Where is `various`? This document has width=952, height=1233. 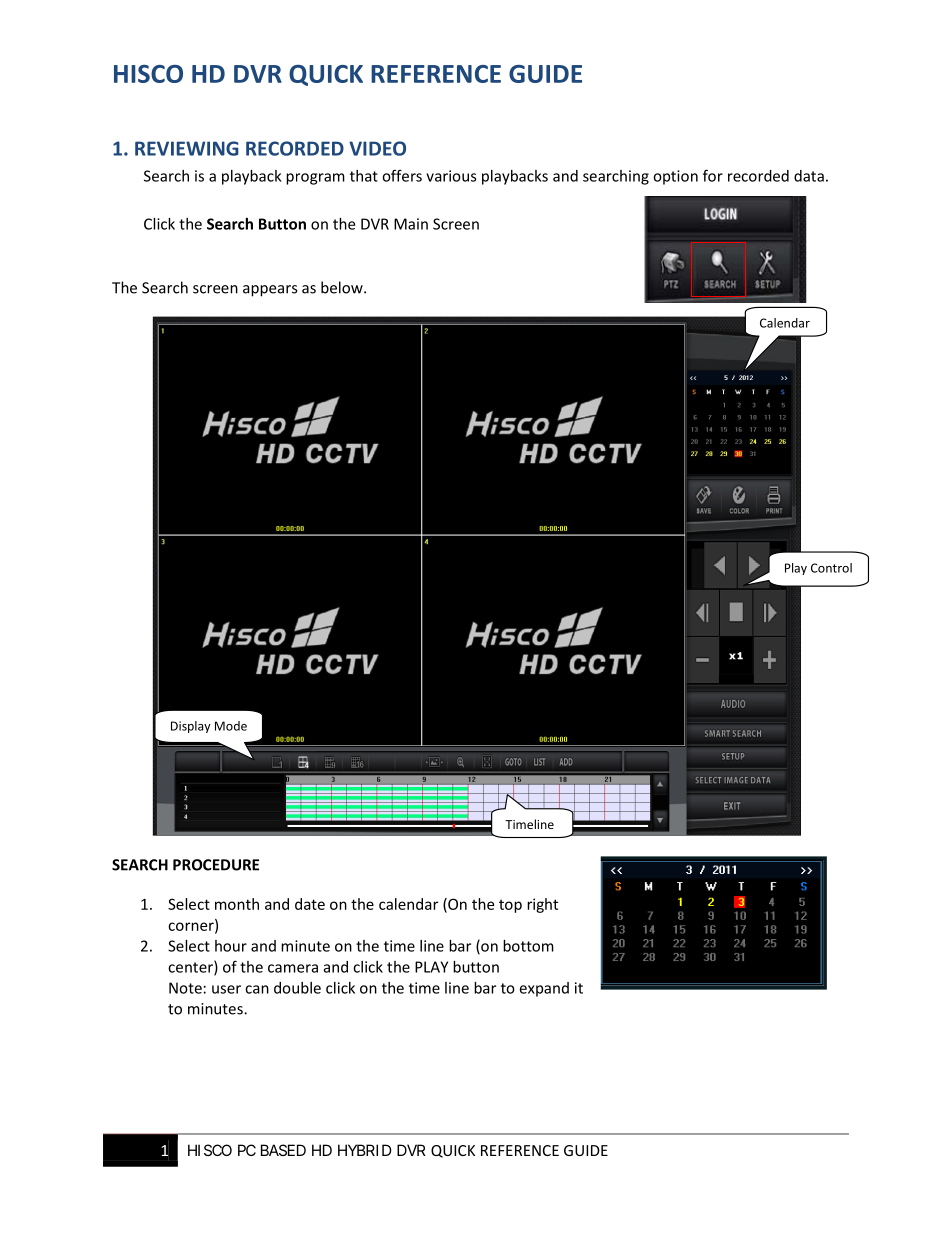
various is located at coordinates (451, 176).
